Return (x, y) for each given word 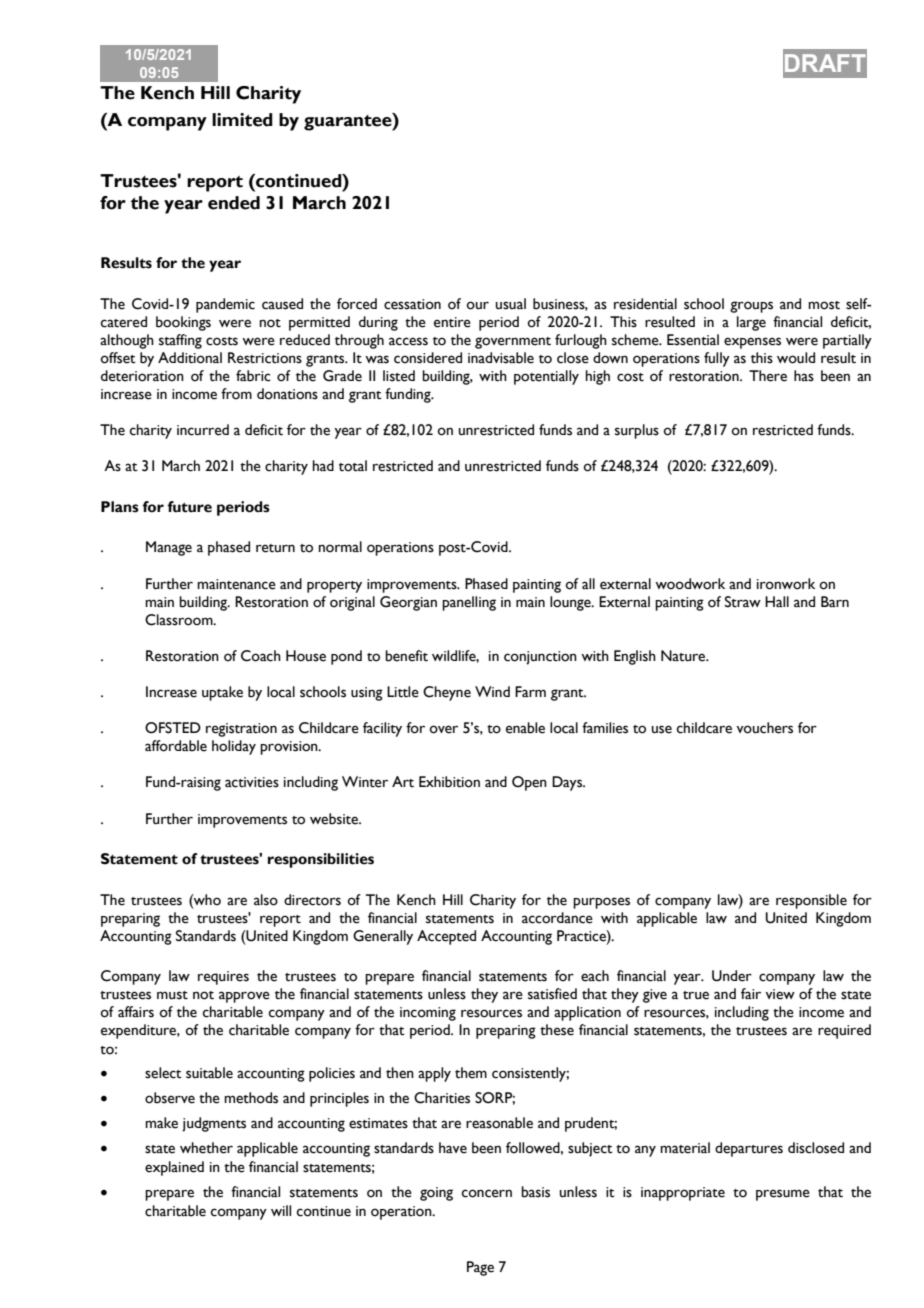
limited (242, 120)
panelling (469, 603)
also (266, 900)
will (281, 1210)
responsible (811, 901)
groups (751, 307)
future (189, 507)
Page (480, 1268)
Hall (777, 601)
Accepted (446, 937)
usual (511, 304)
